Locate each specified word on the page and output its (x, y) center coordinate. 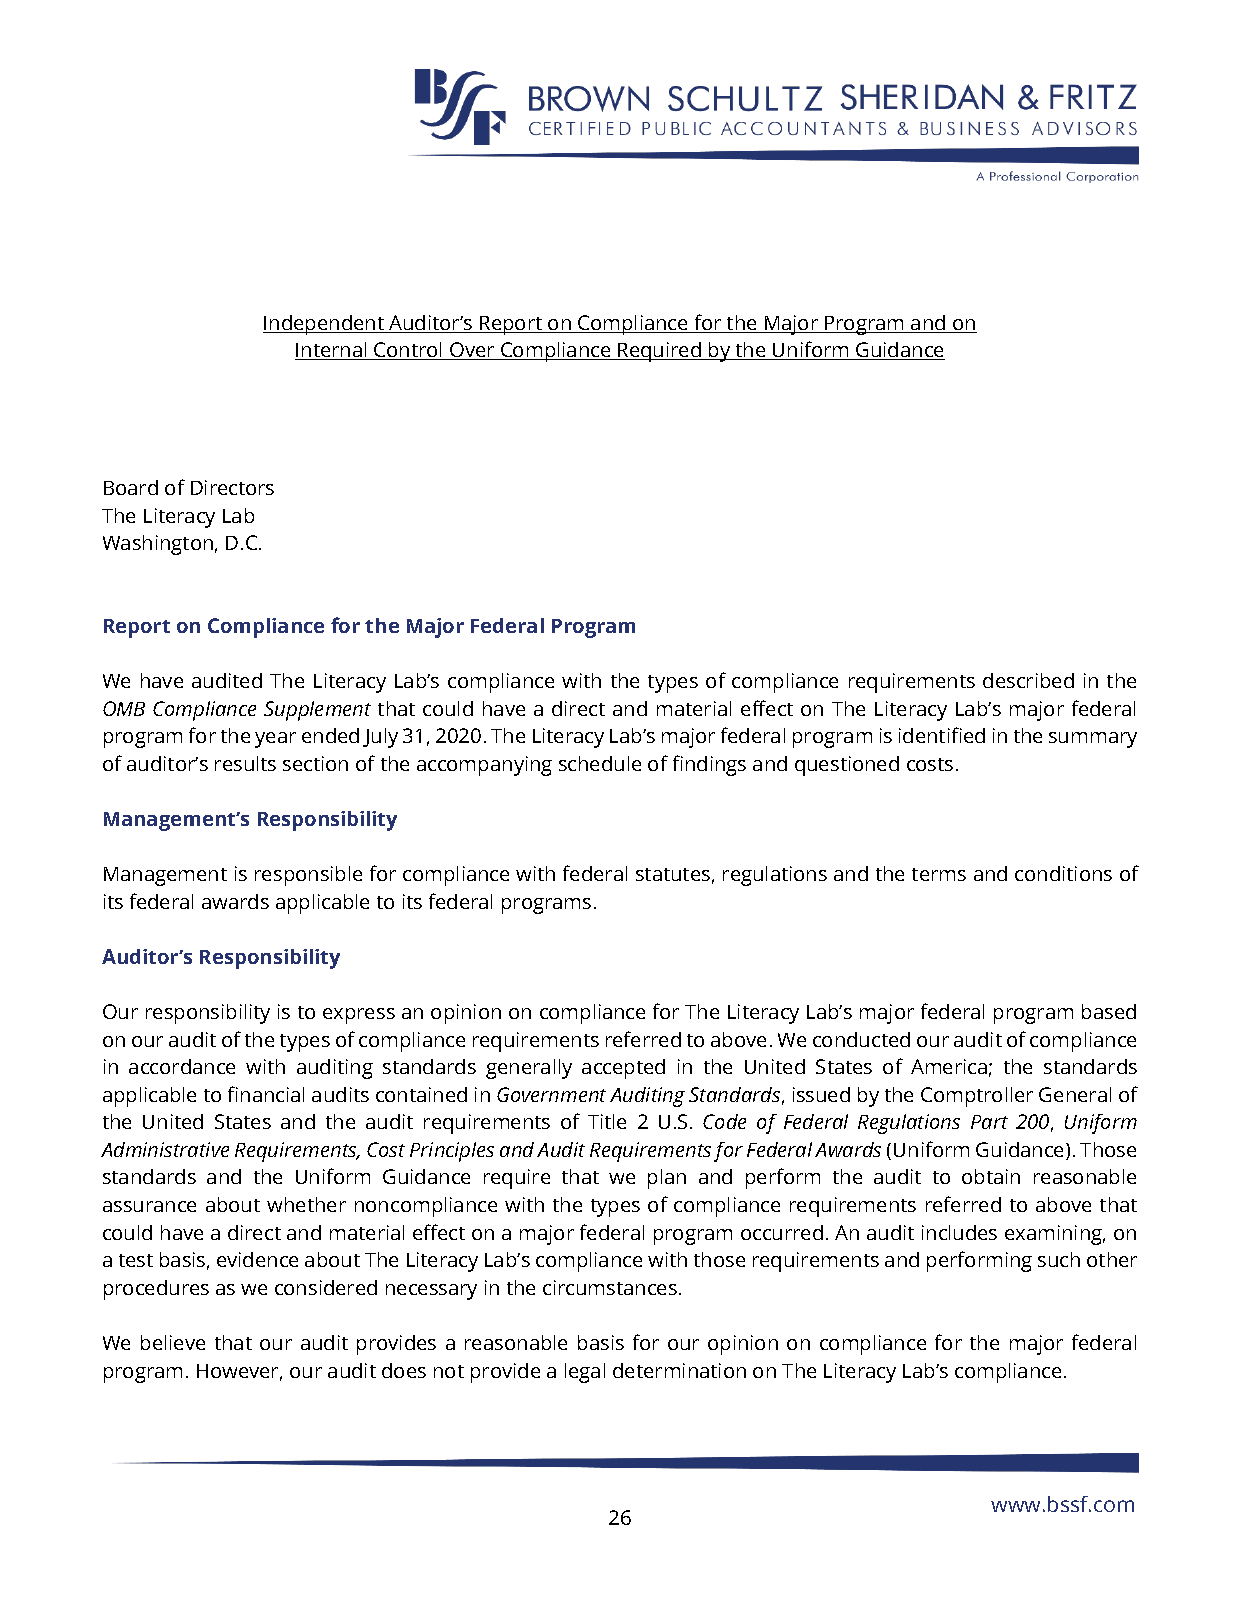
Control (409, 351)
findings (709, 765)
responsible (308, 876)
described (1028, 680)
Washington (158, 545)
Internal (332, 351)
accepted (623, 1069)
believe (173, 1342)
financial (266, 1094)
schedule (600, 763)
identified (942, 735)
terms (939, 874)
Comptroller (977, 1097)
